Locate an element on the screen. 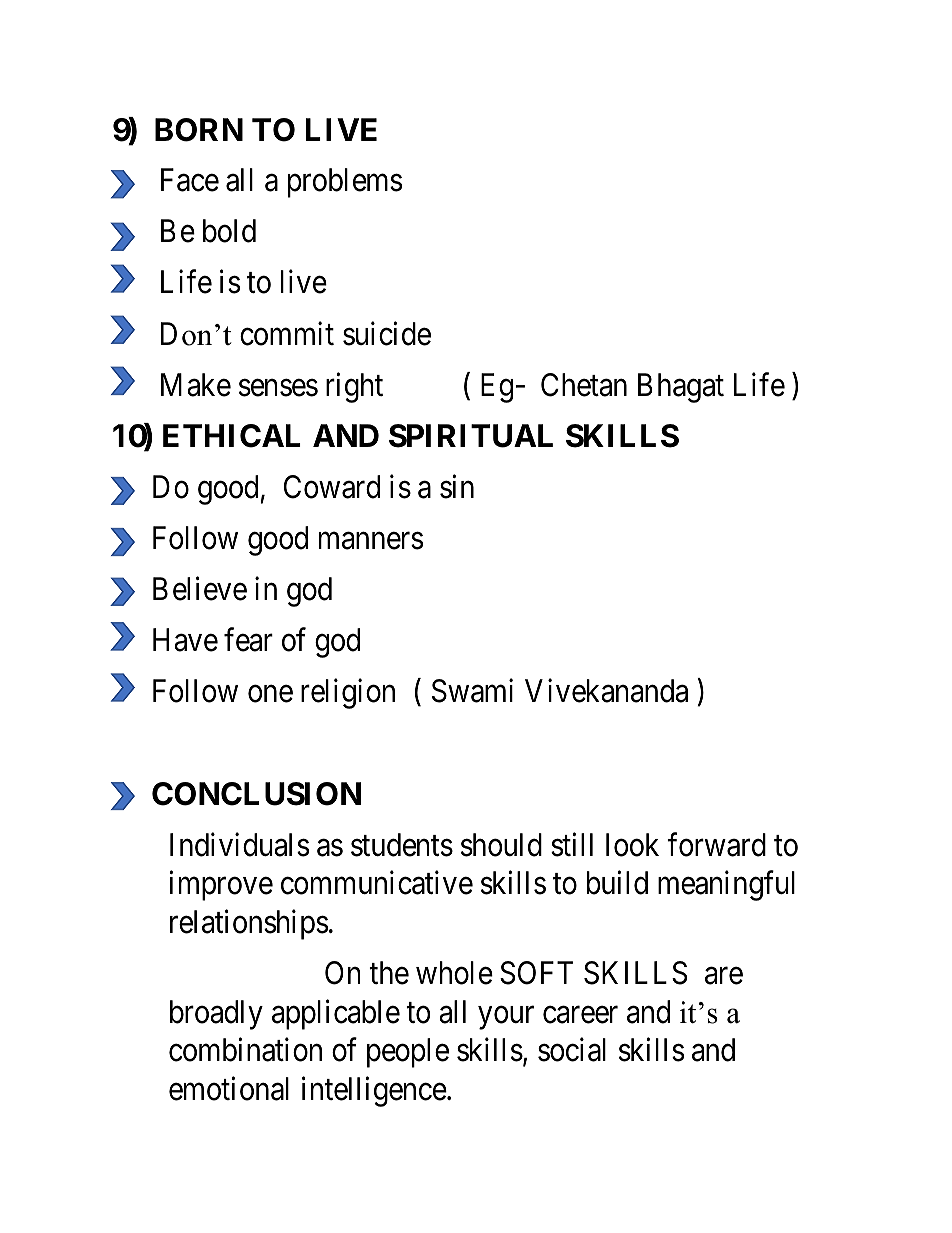 The height and width of the screenshot is (1233, 952). SPIRITUAL is located at coordinates (471, 436).
